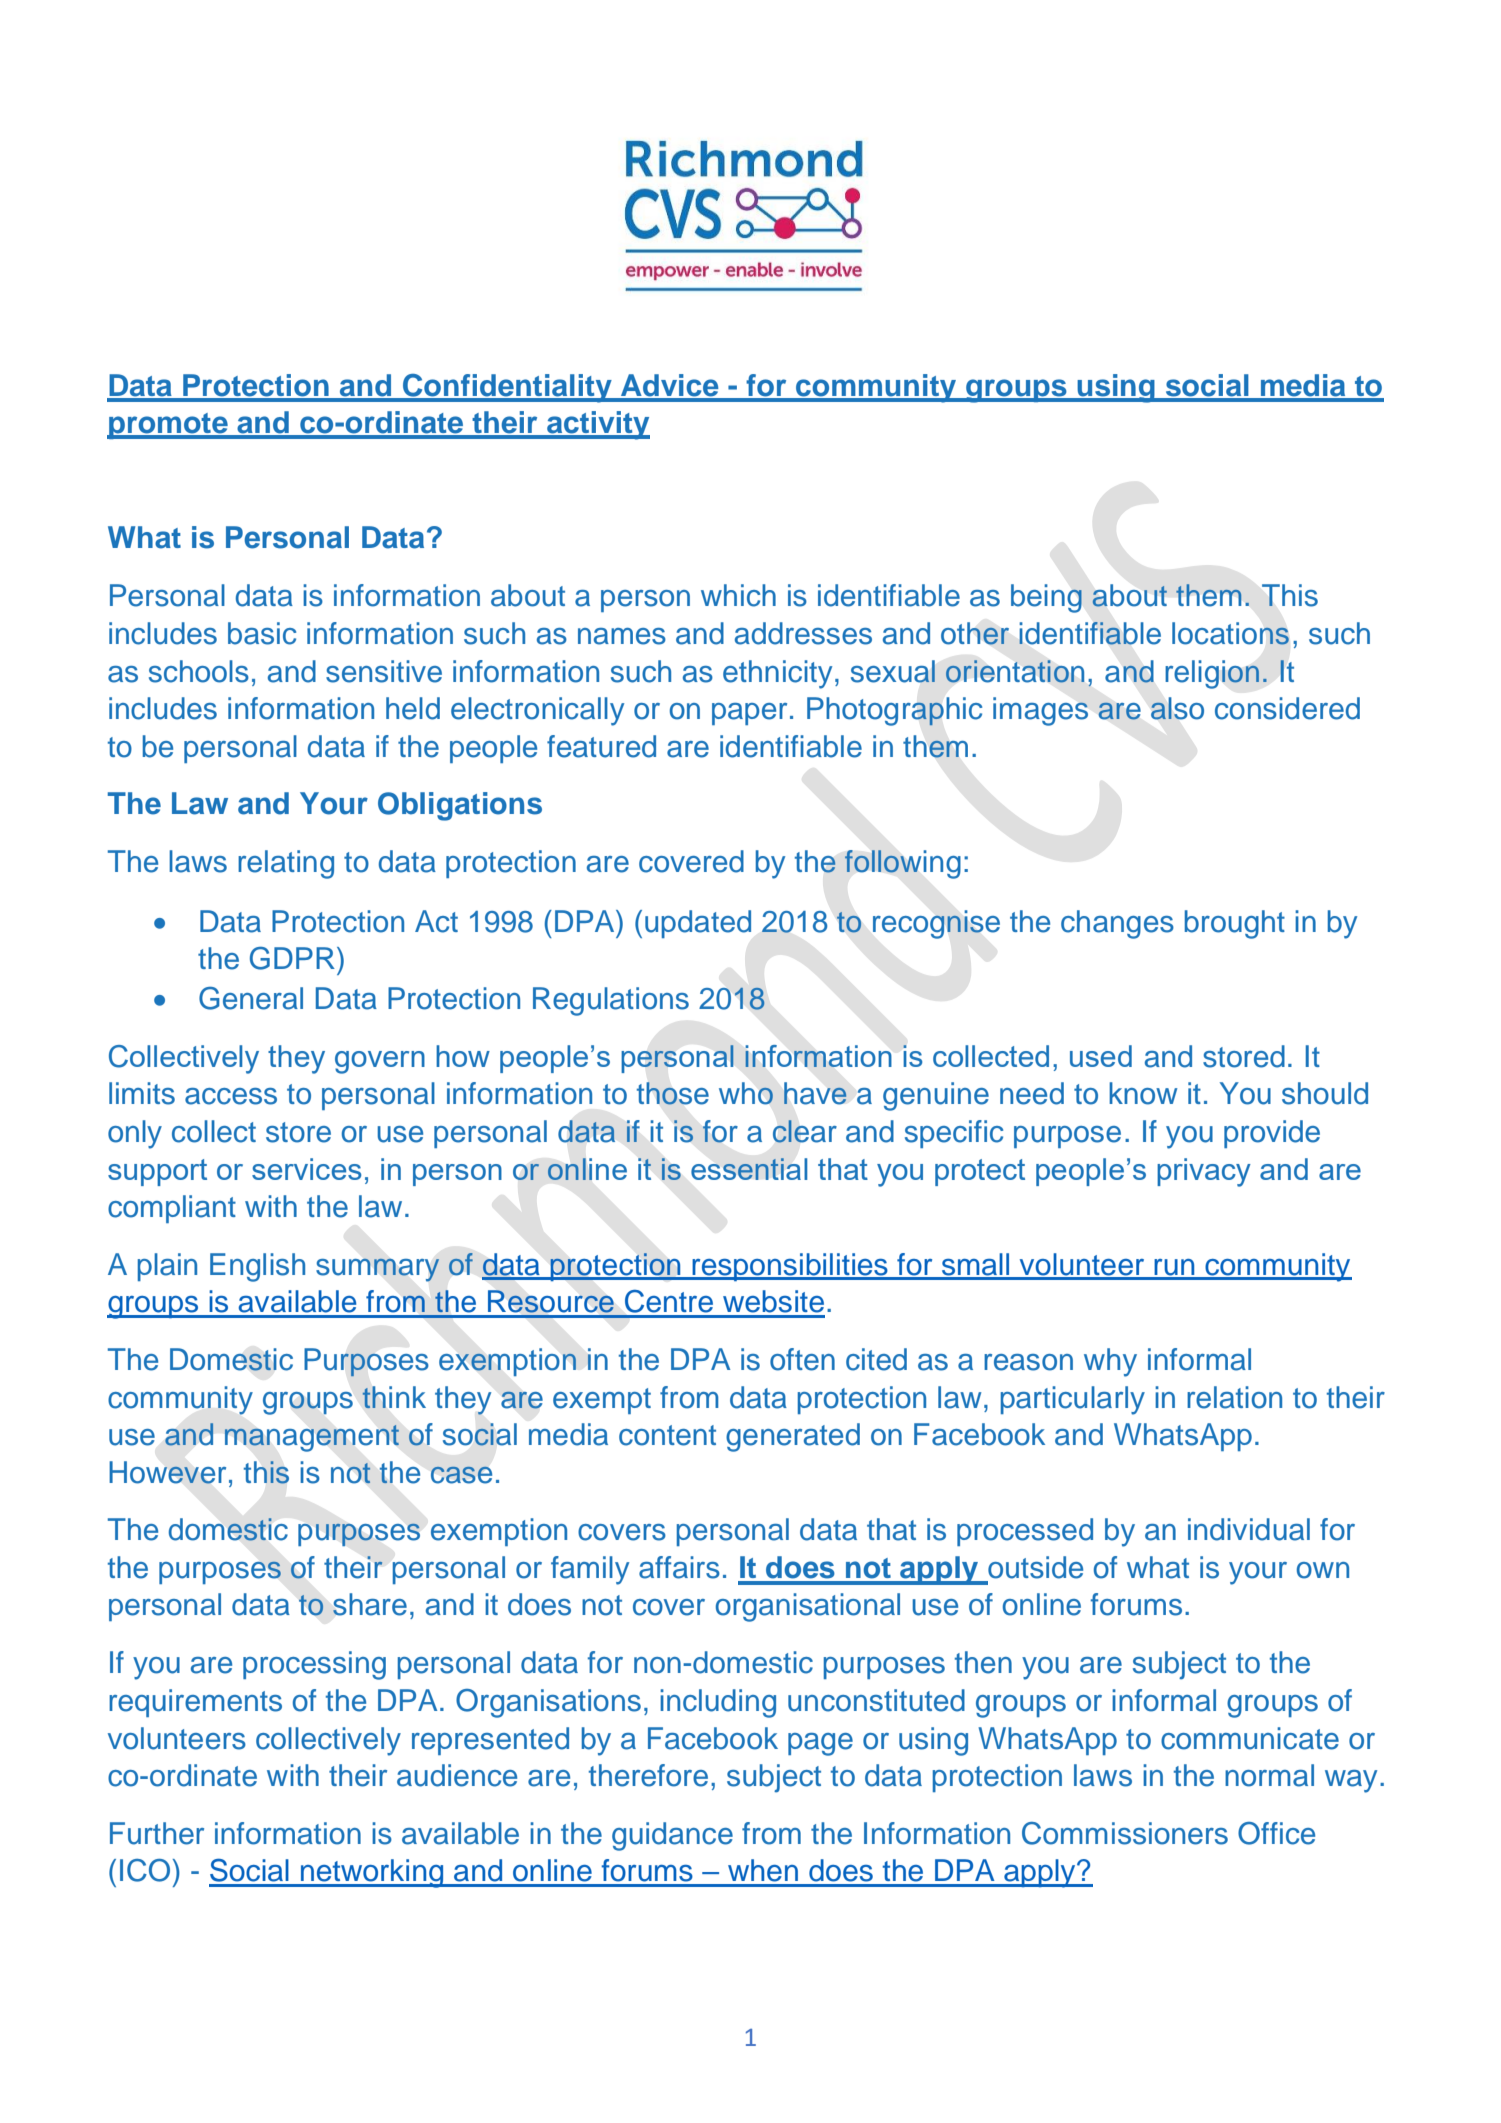 The height and width of the page is (2123, 1501). I want to click on Office, so click(1276, 1833).
